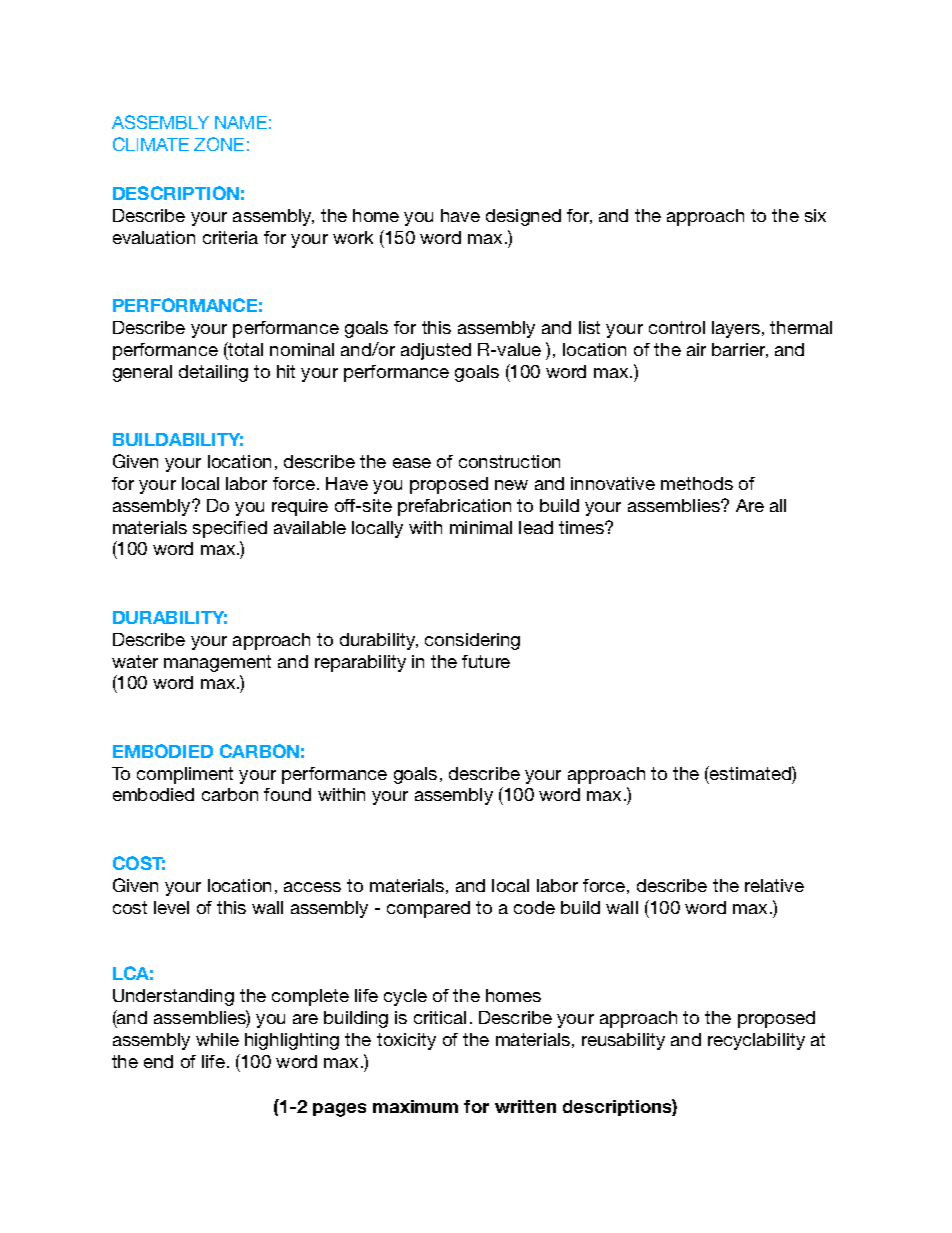 The width and height of the page is (952, 1233). I want to click on recyclability, so click(756, 1041).
